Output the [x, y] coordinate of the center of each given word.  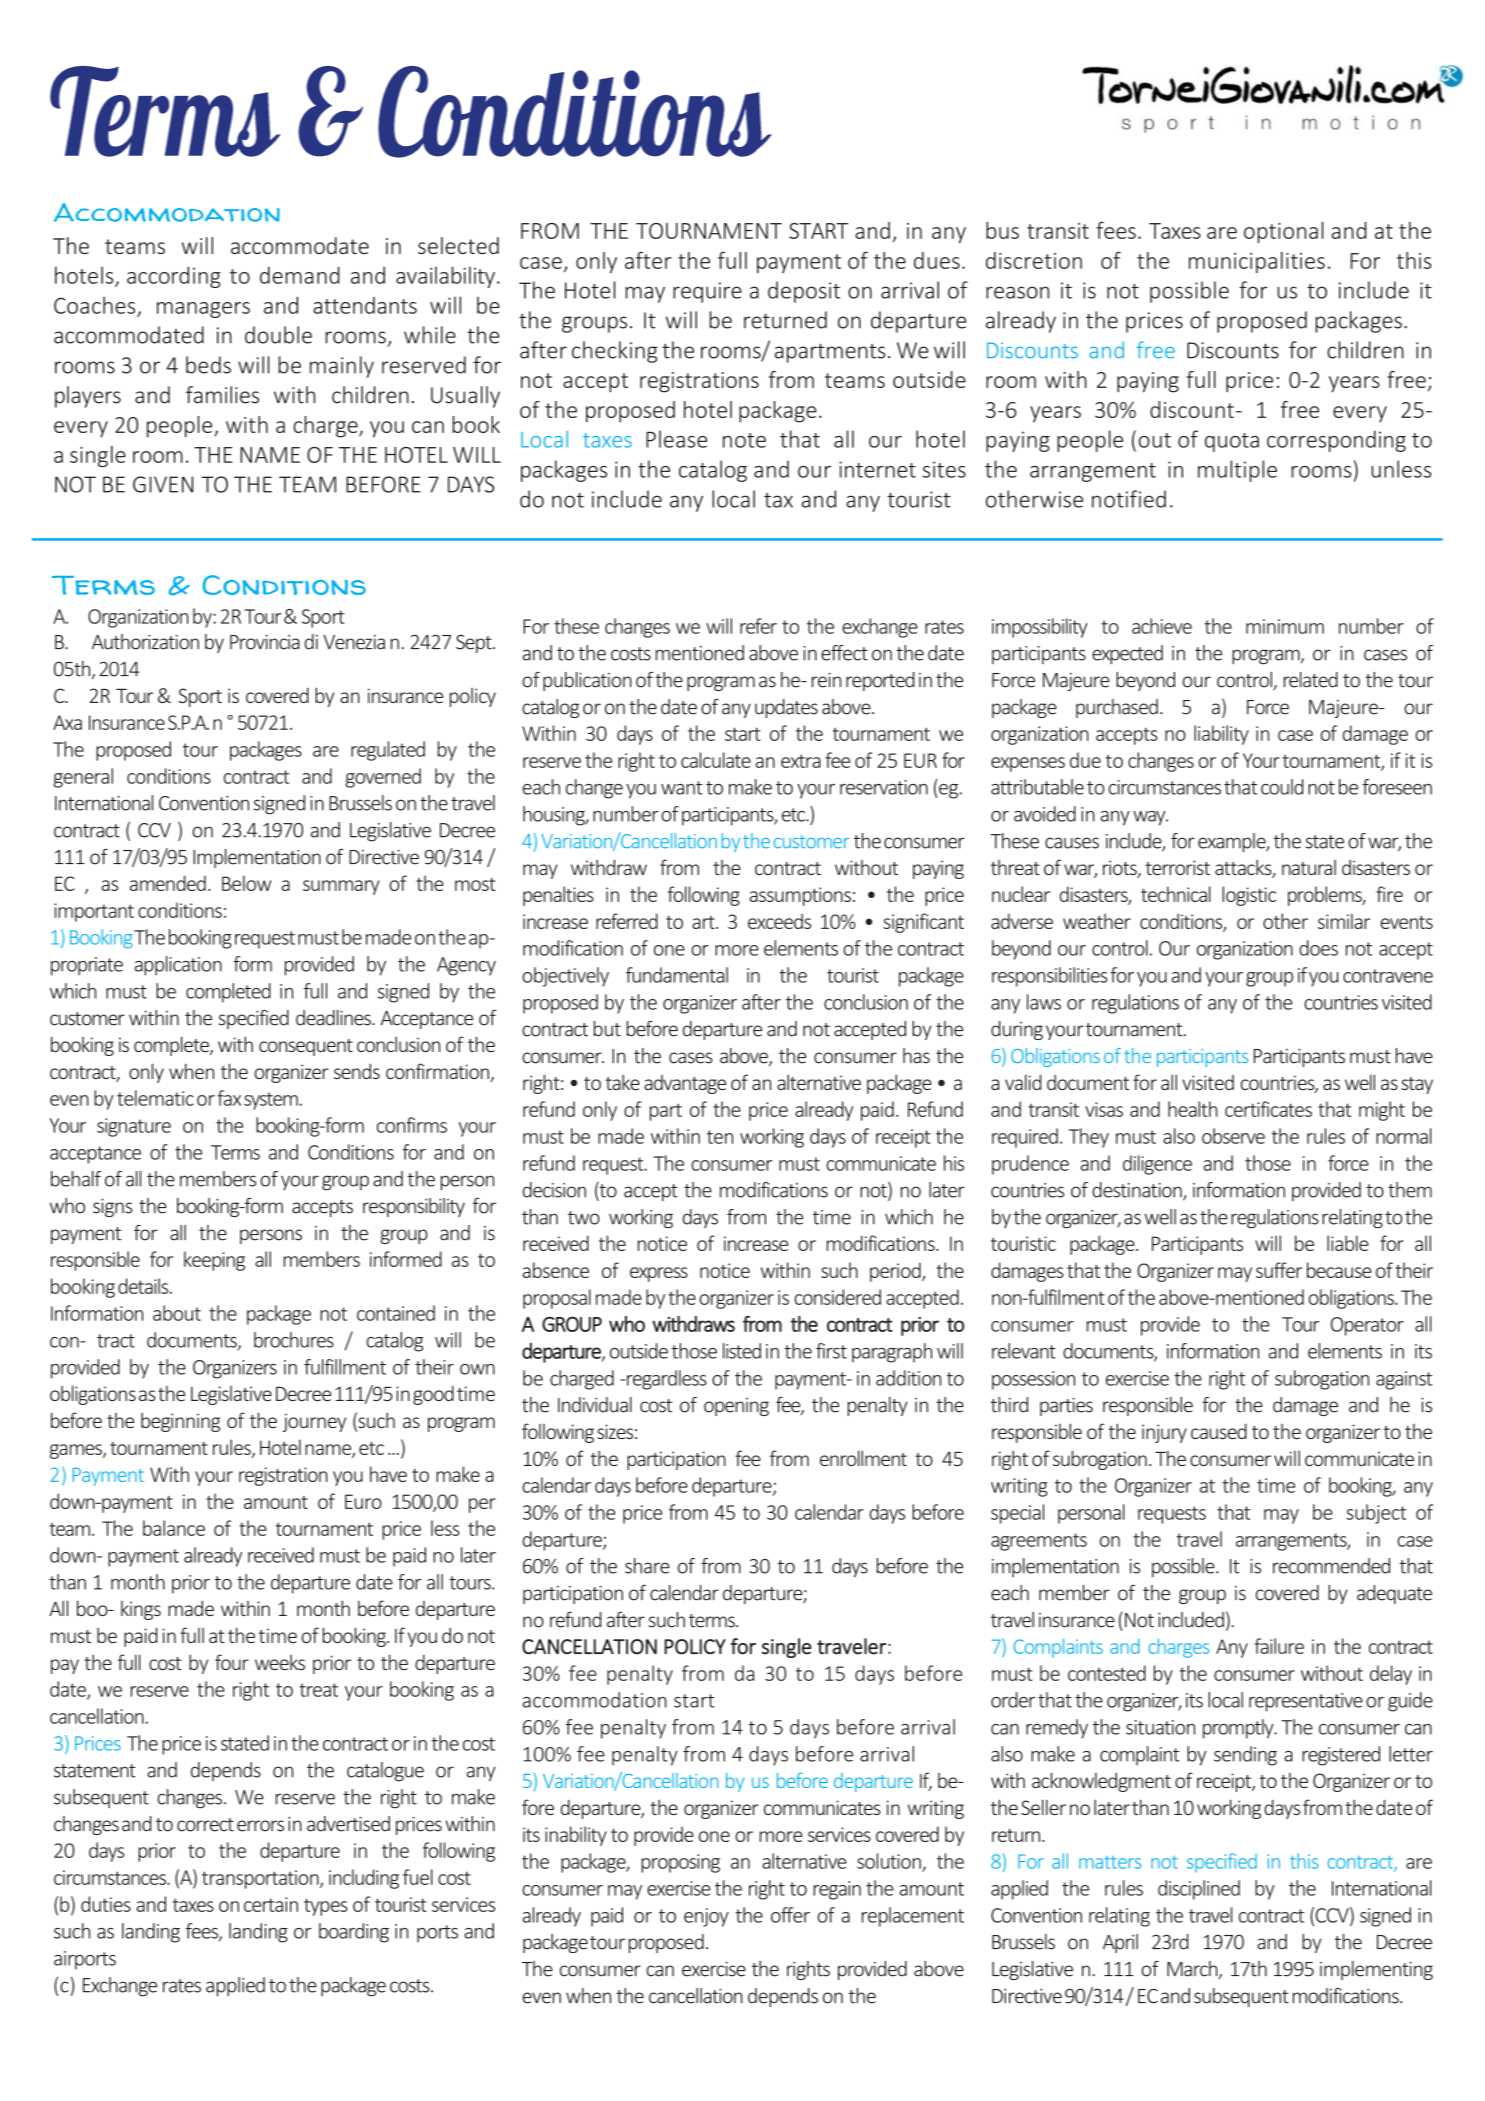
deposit [804, 292]
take [623, 1082]
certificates [1268, 1109]
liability [1221, 735]
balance [174, 1528]
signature [134, 1127]
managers [203, 310]
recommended [1331, 1566]
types [326, 1907]
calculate [716, 760]
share [647, 1566]
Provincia [265, 642]
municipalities [1257, 262]
